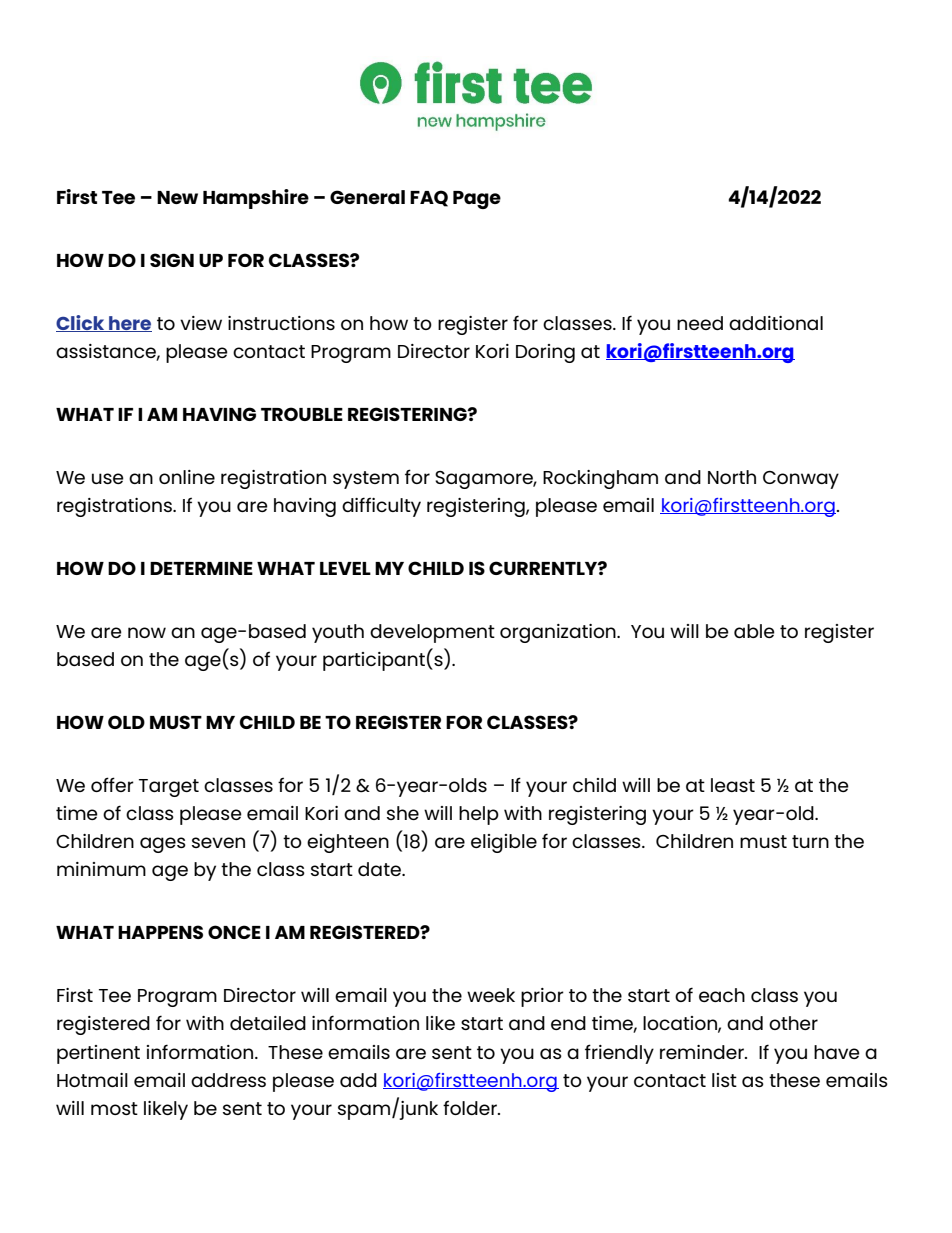 This image has height=1233, width=952. Describe the element at coordinates (471, 1107) in the image. I see `folder` at that location.
